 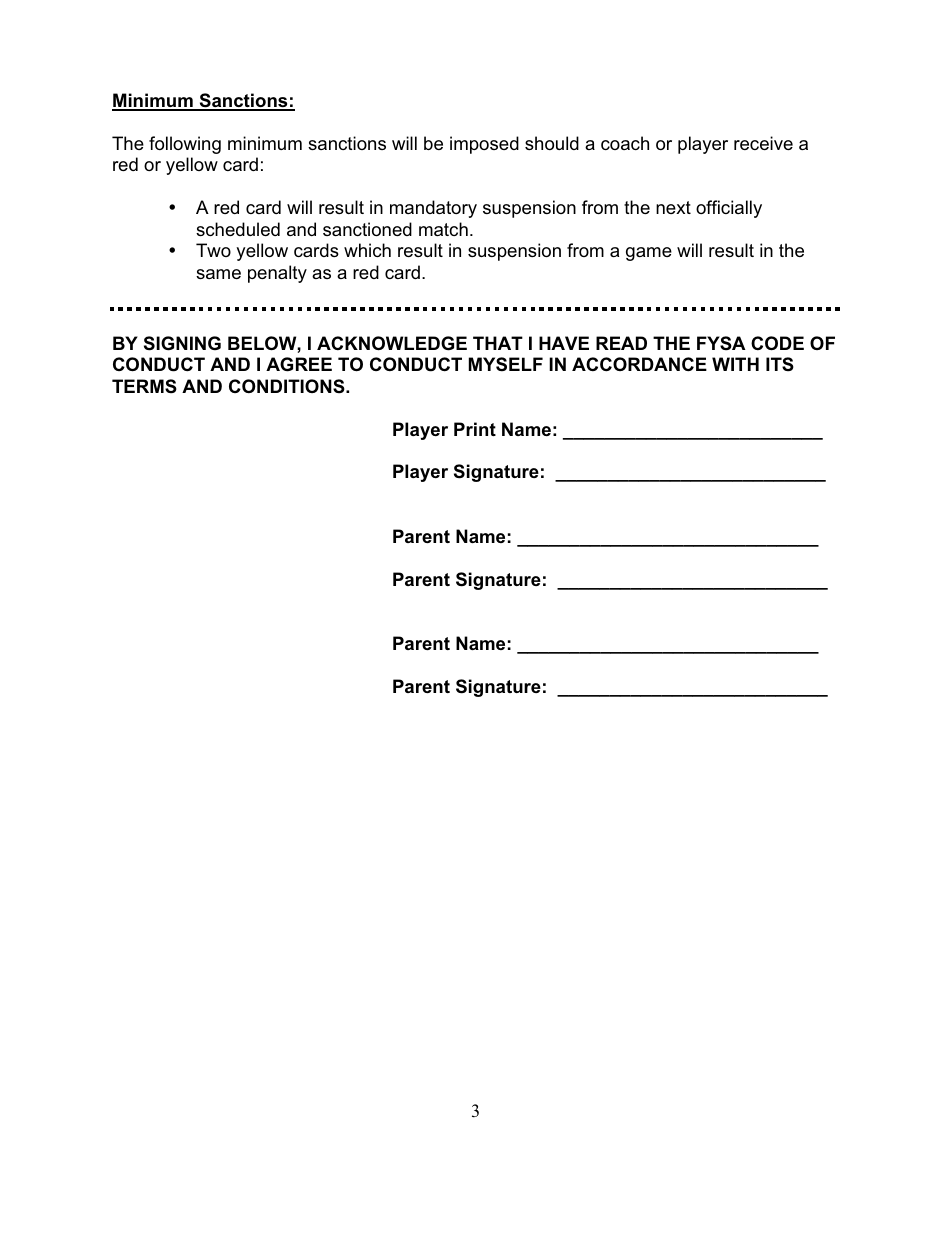 I want to click on ACCORDANCE, so click(x=639, y=364).
